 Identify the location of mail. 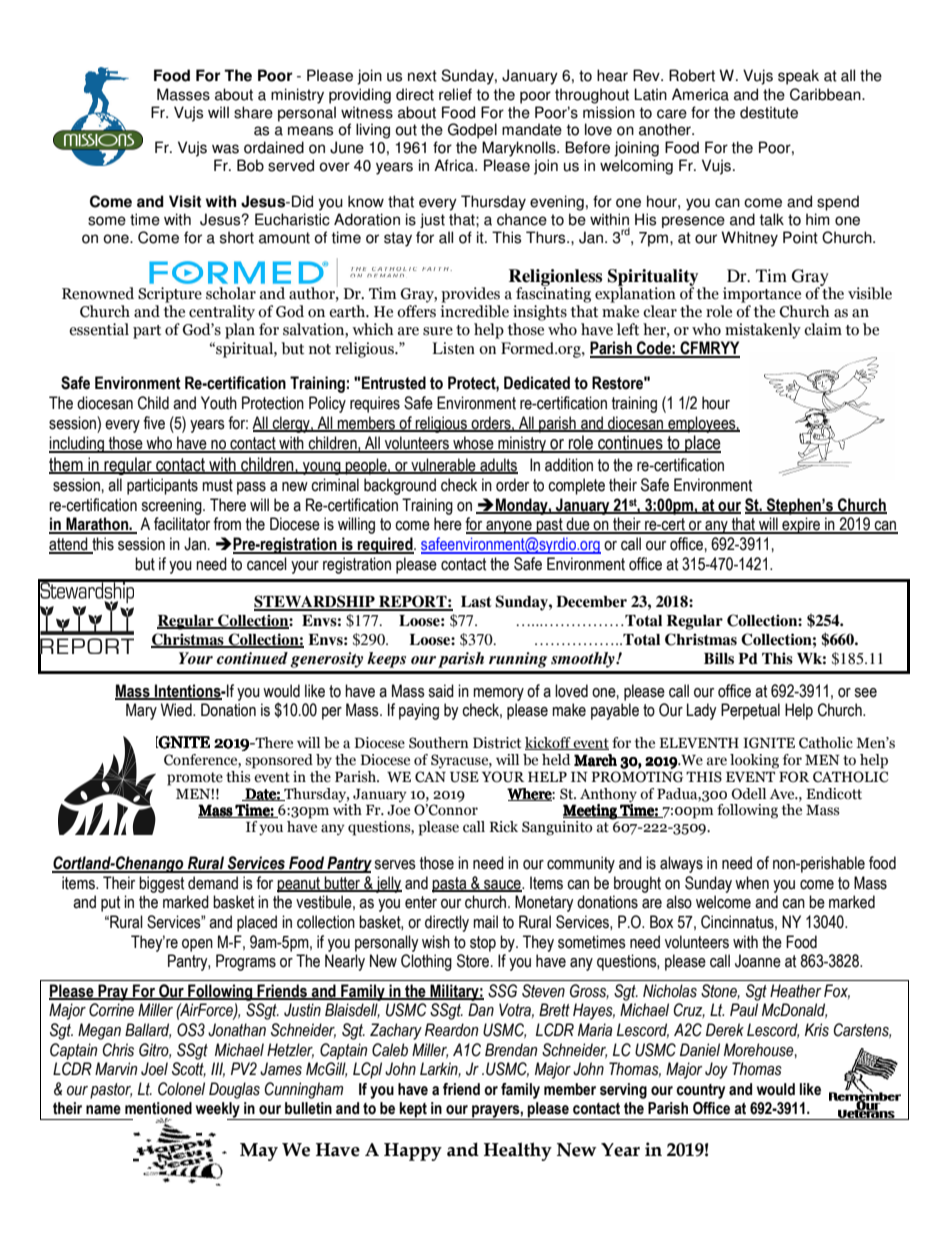
(485, 922).
